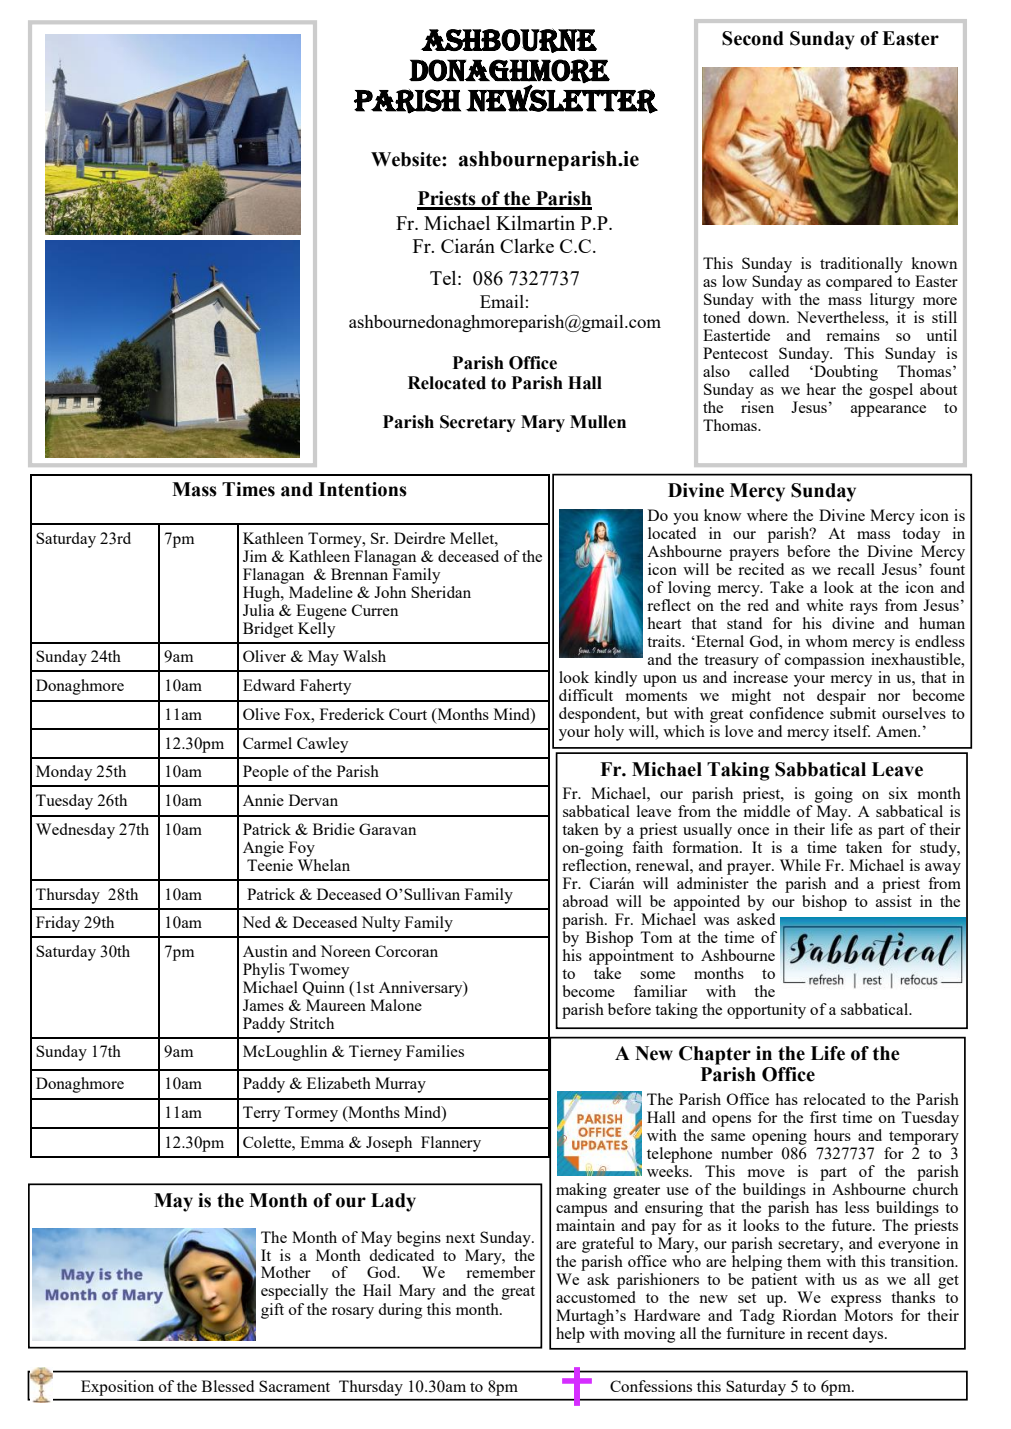 This page has height=1429, width=1011. Describe the element at coordinates (500, 1271) in the page. I see `remember` at that location.
